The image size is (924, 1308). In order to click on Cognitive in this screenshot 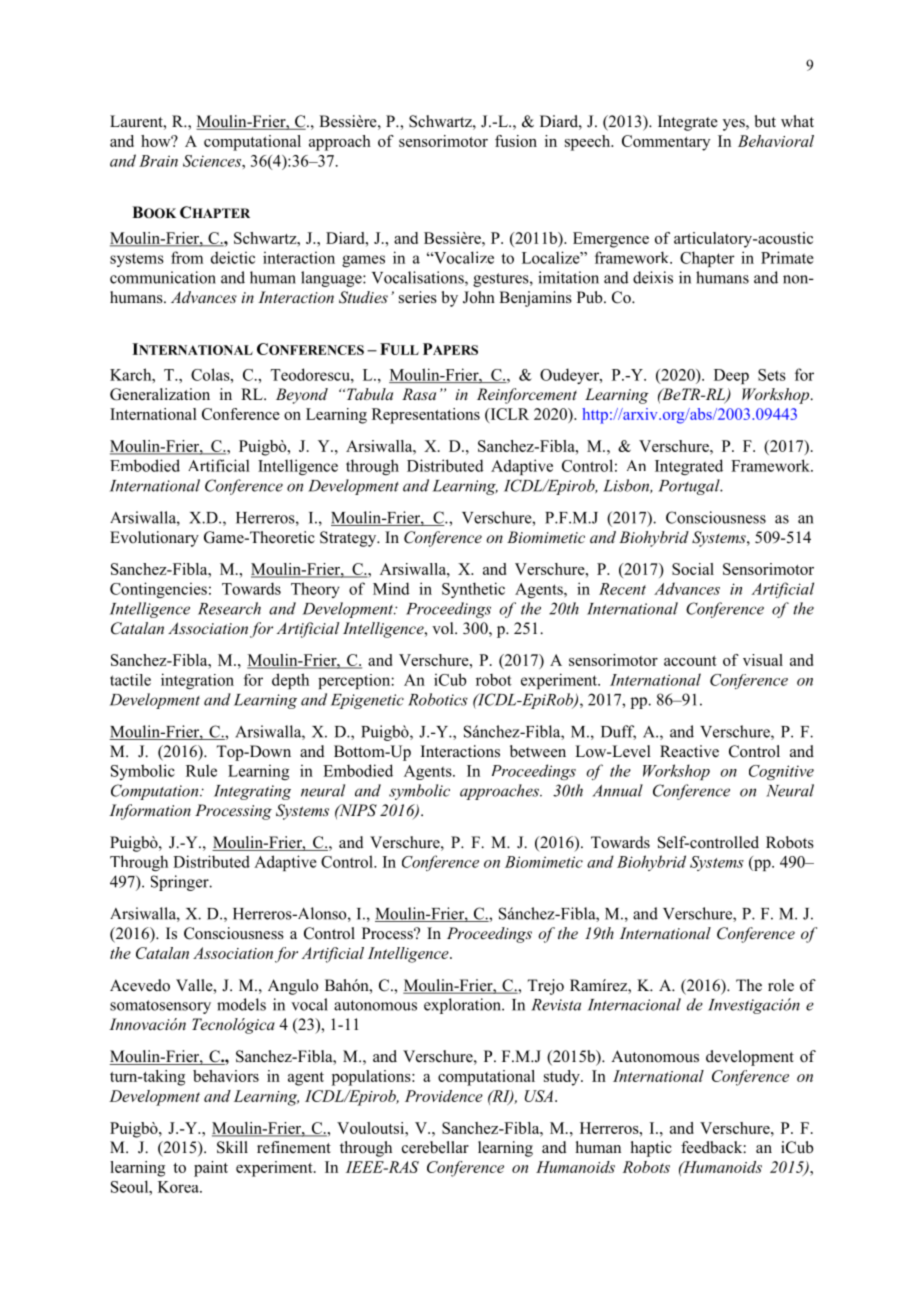, I will do `click(781, 772)`.
